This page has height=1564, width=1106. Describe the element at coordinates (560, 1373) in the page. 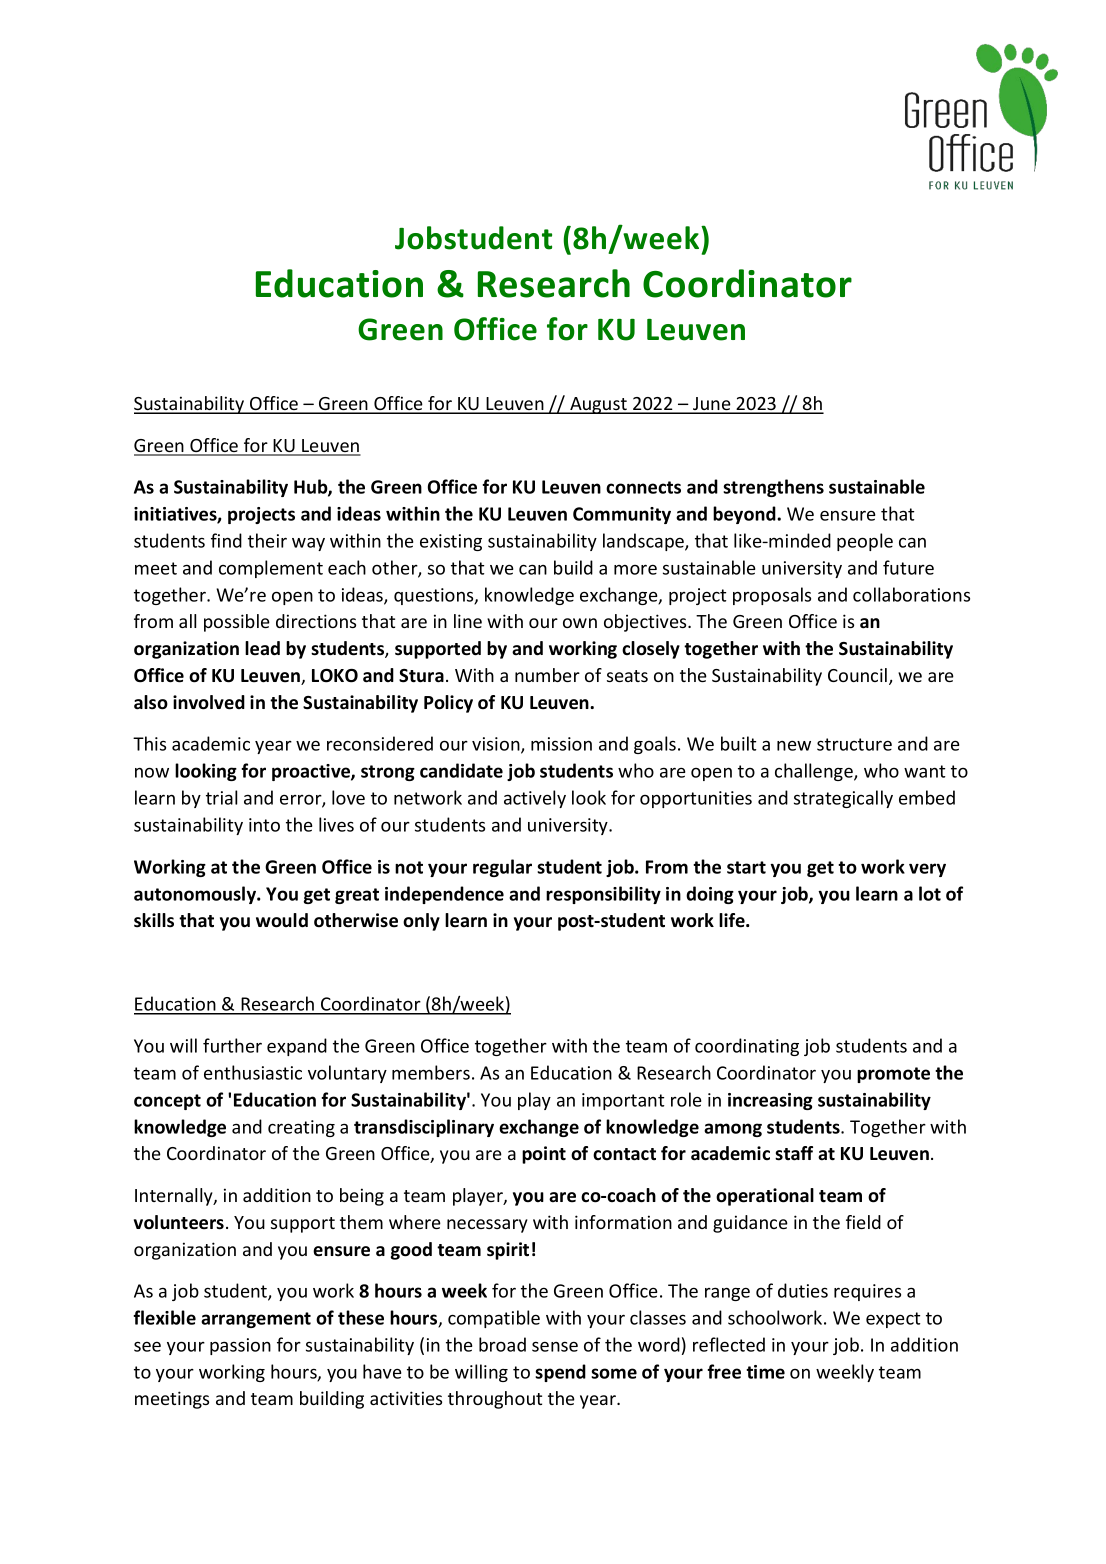

I see `spend` at that location.
